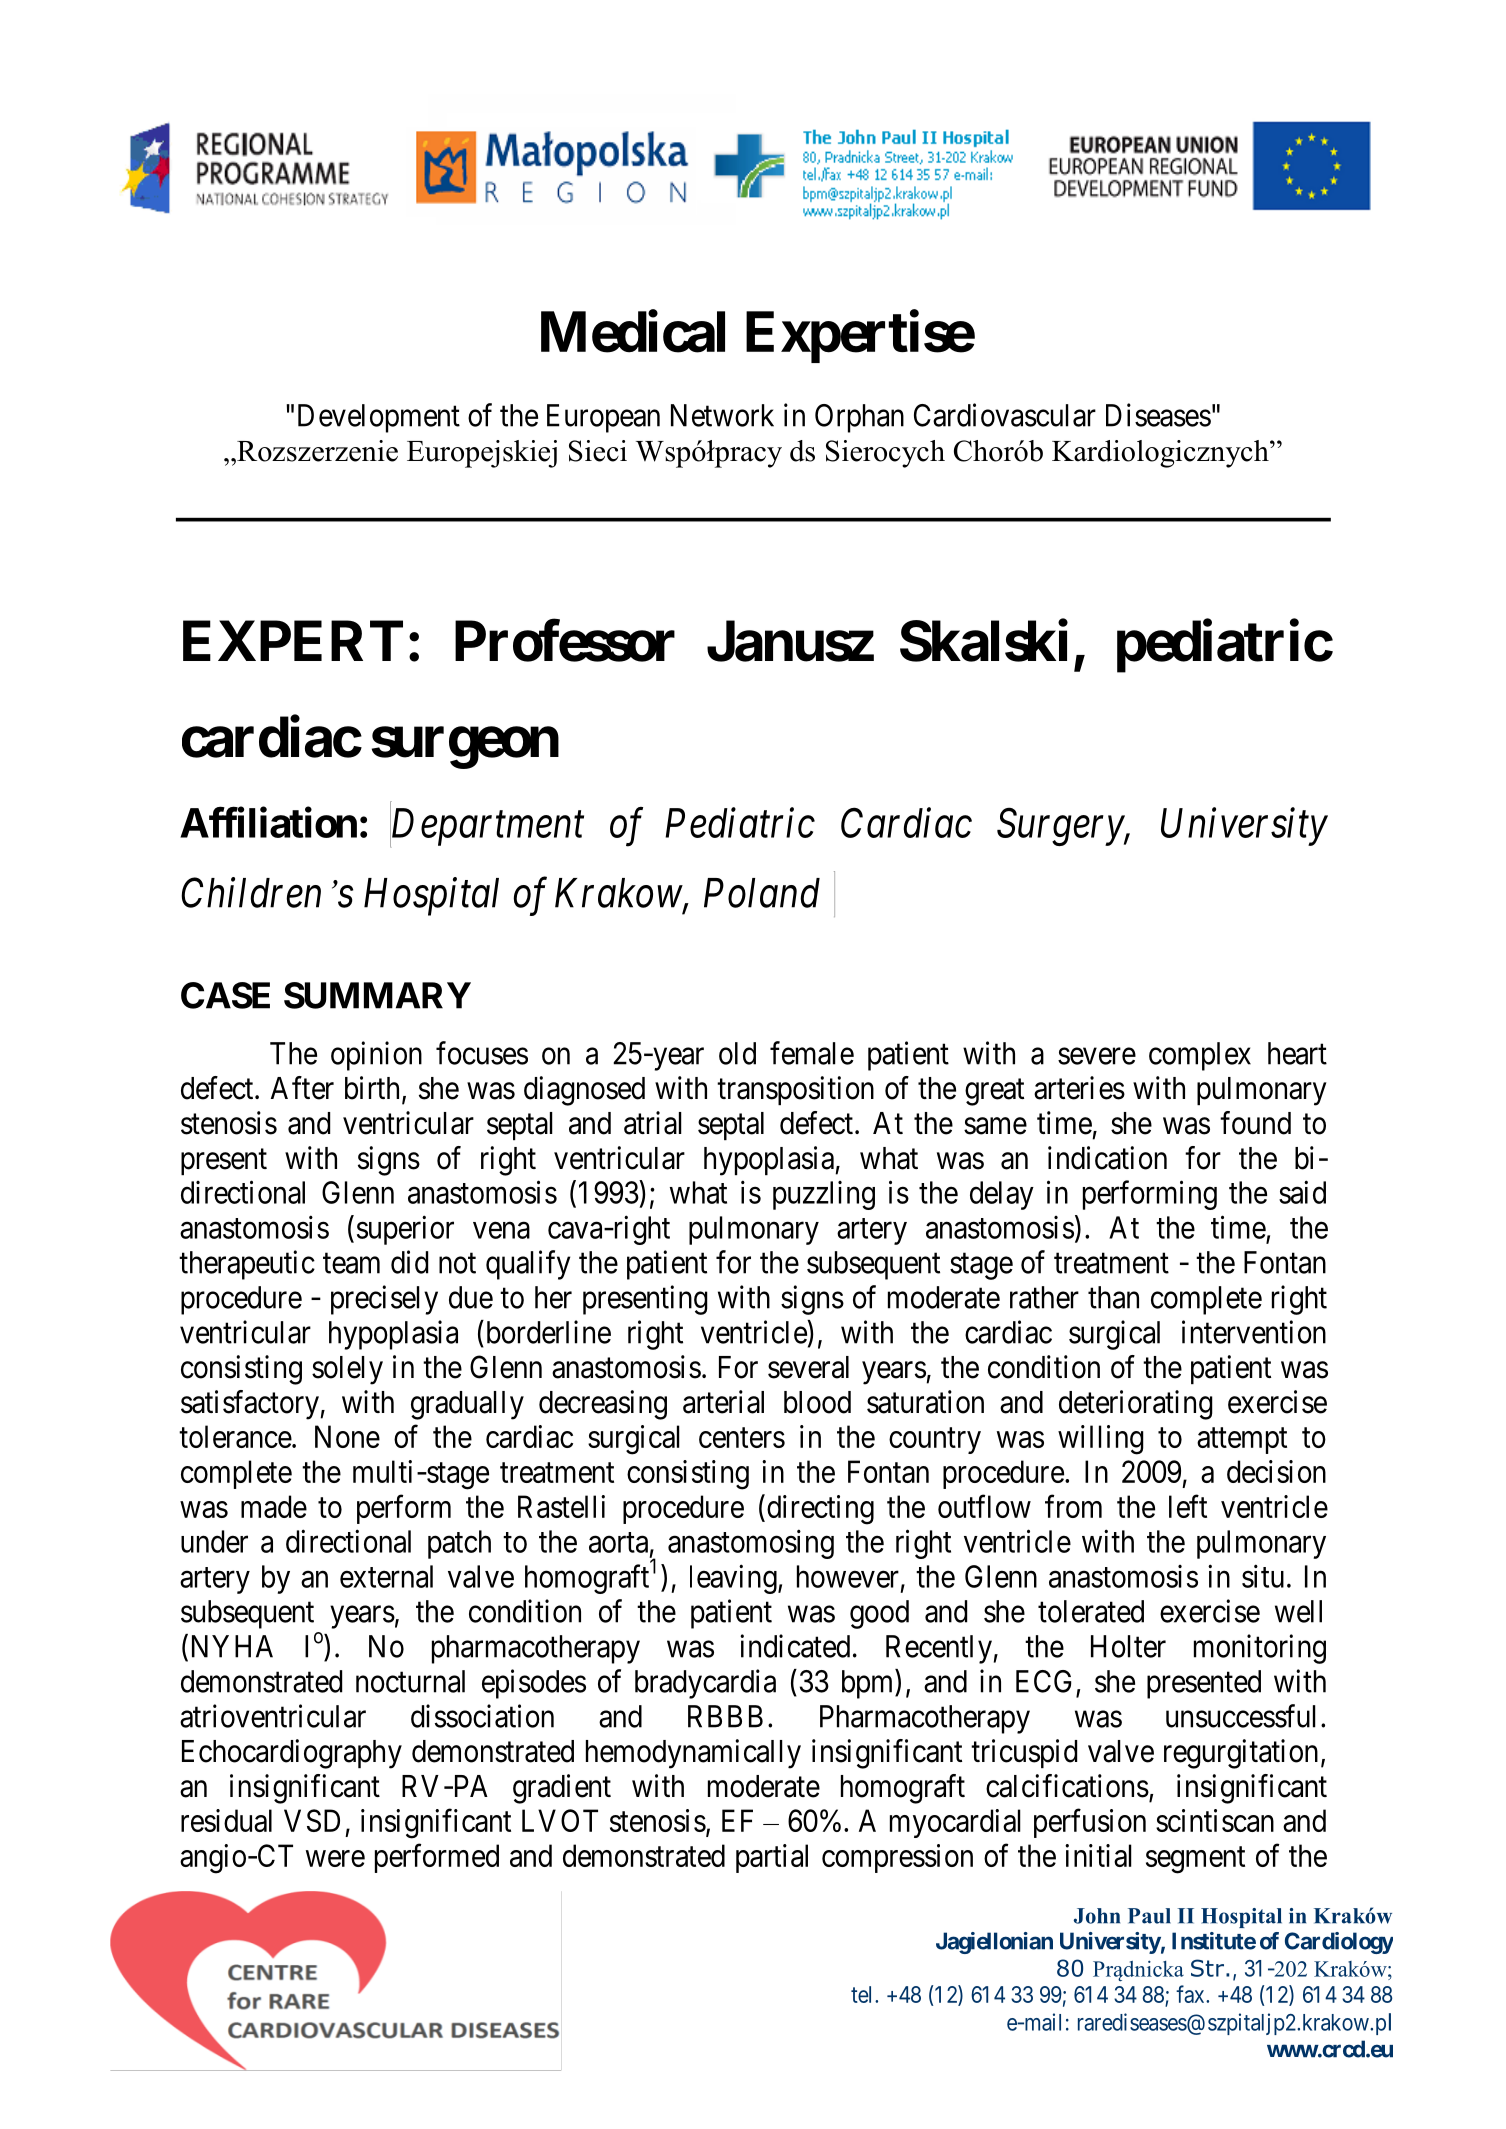 The width and height of the screenshot is (1506, 2129). Describe the element at coordinates (762, 893) in the screenshot. I see `Poland` at that location.
